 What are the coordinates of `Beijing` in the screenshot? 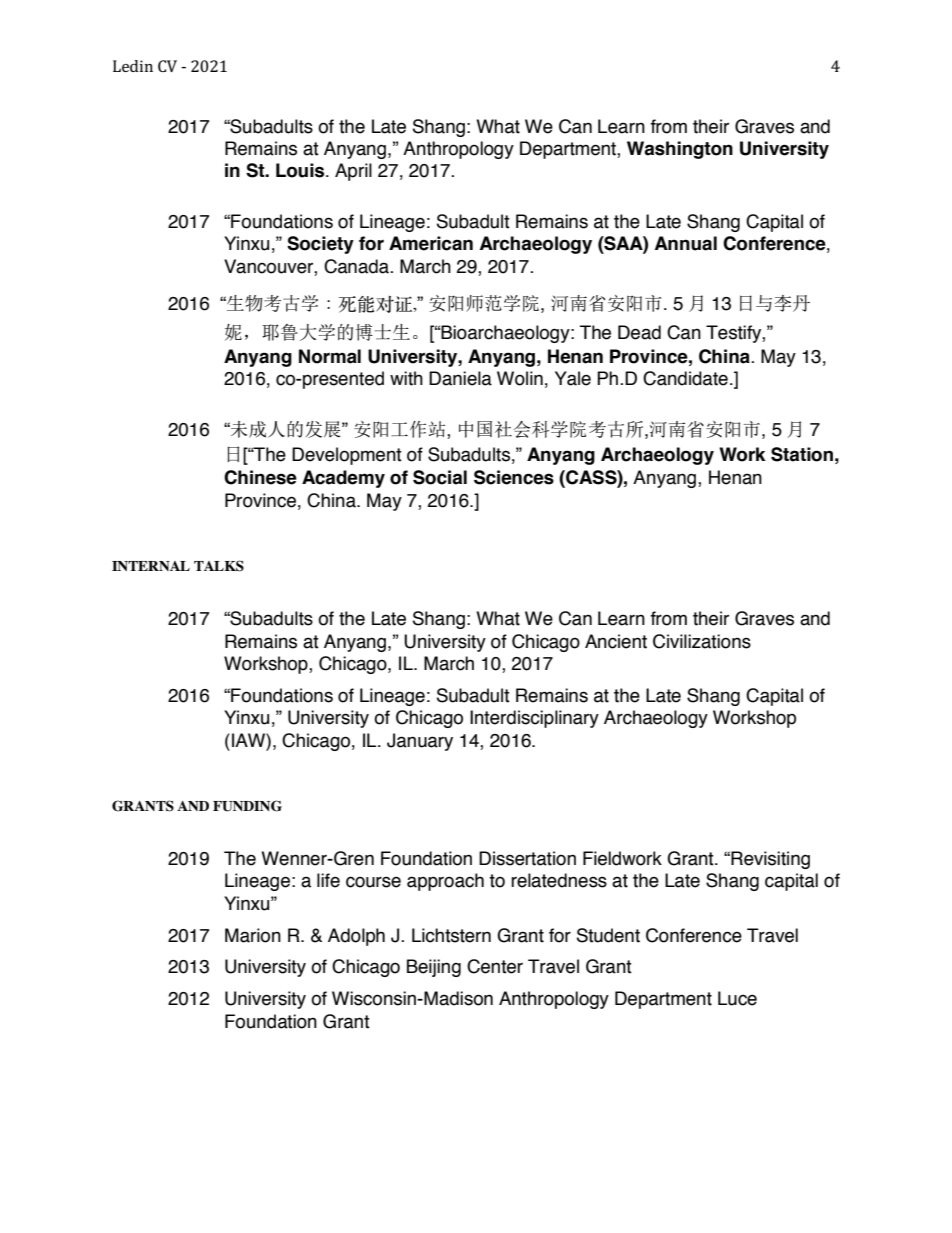 It's located at (434, 968).
